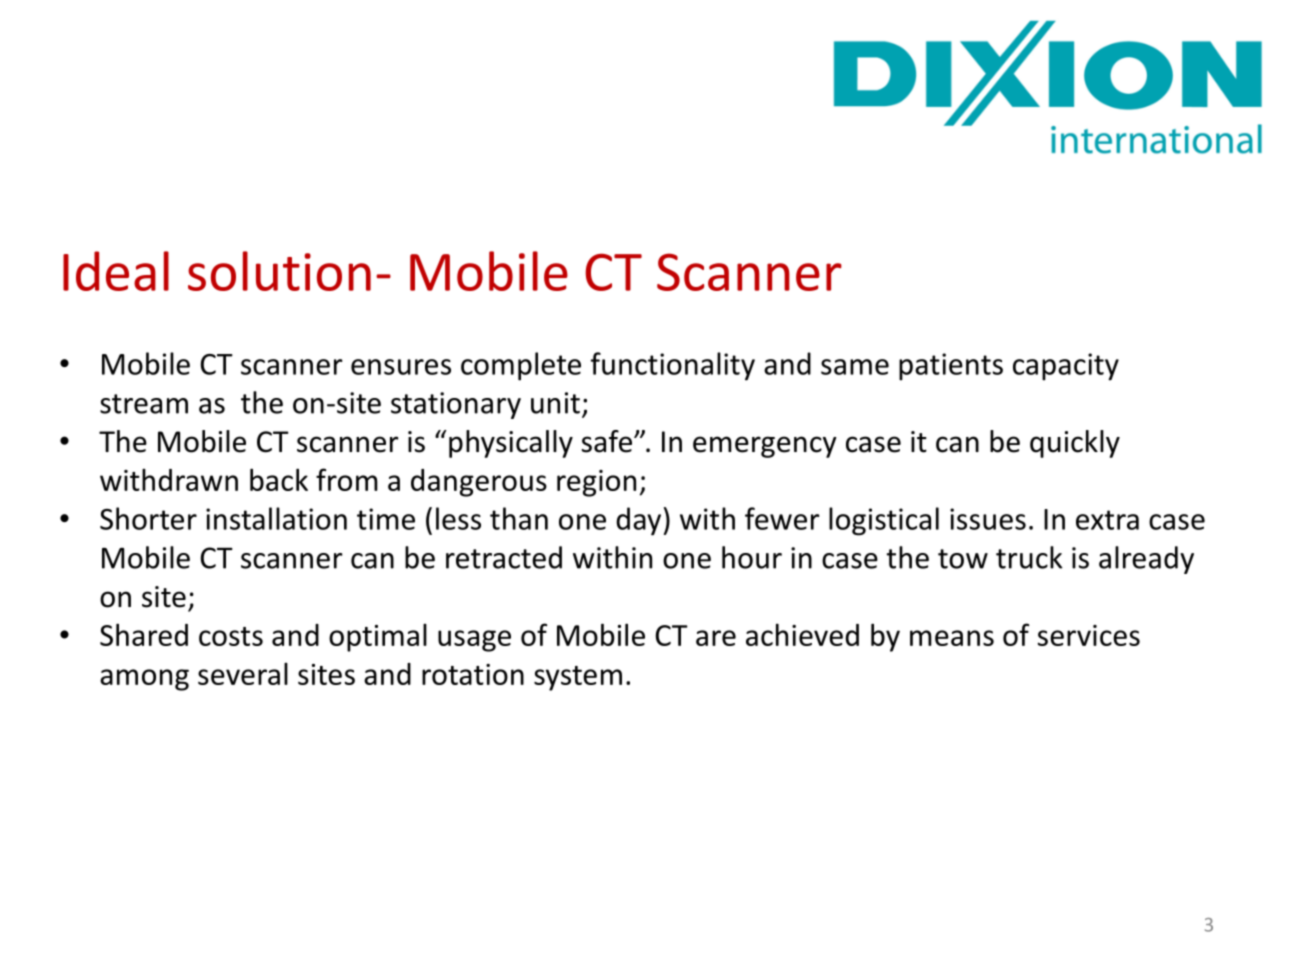  What do you see at coordinates (1066, 367) in the screenshot?
I see `capacity` at bounding box center [1066, 367].
